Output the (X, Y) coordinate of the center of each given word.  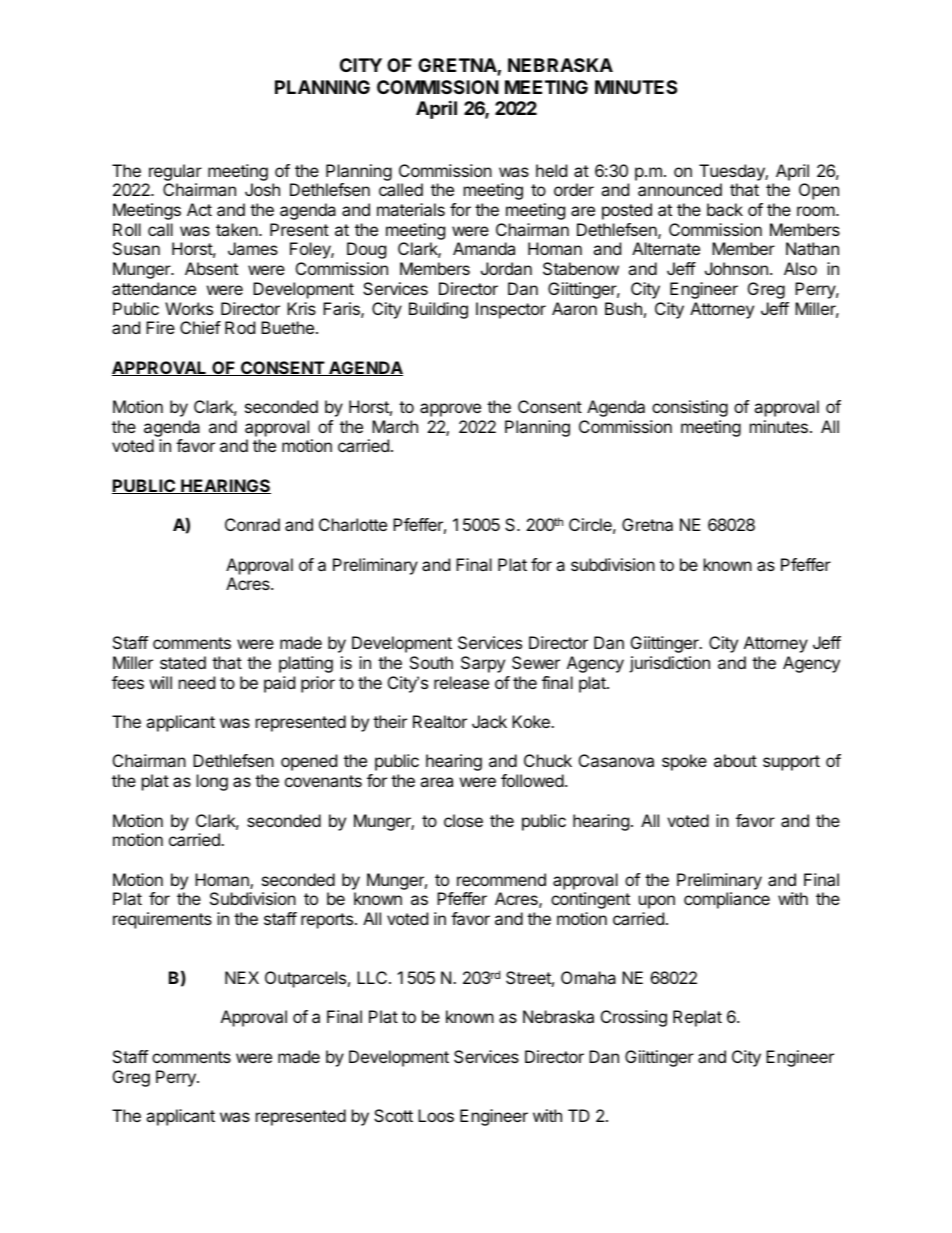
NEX (242, 977)
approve (450, 410)
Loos (436, 1115)
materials (411, 209)
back (725, 209)
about (735, 760)
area (436, 782)
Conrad (252, 524)
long (212, 782)
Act (199, 209)
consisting (690, 408)
